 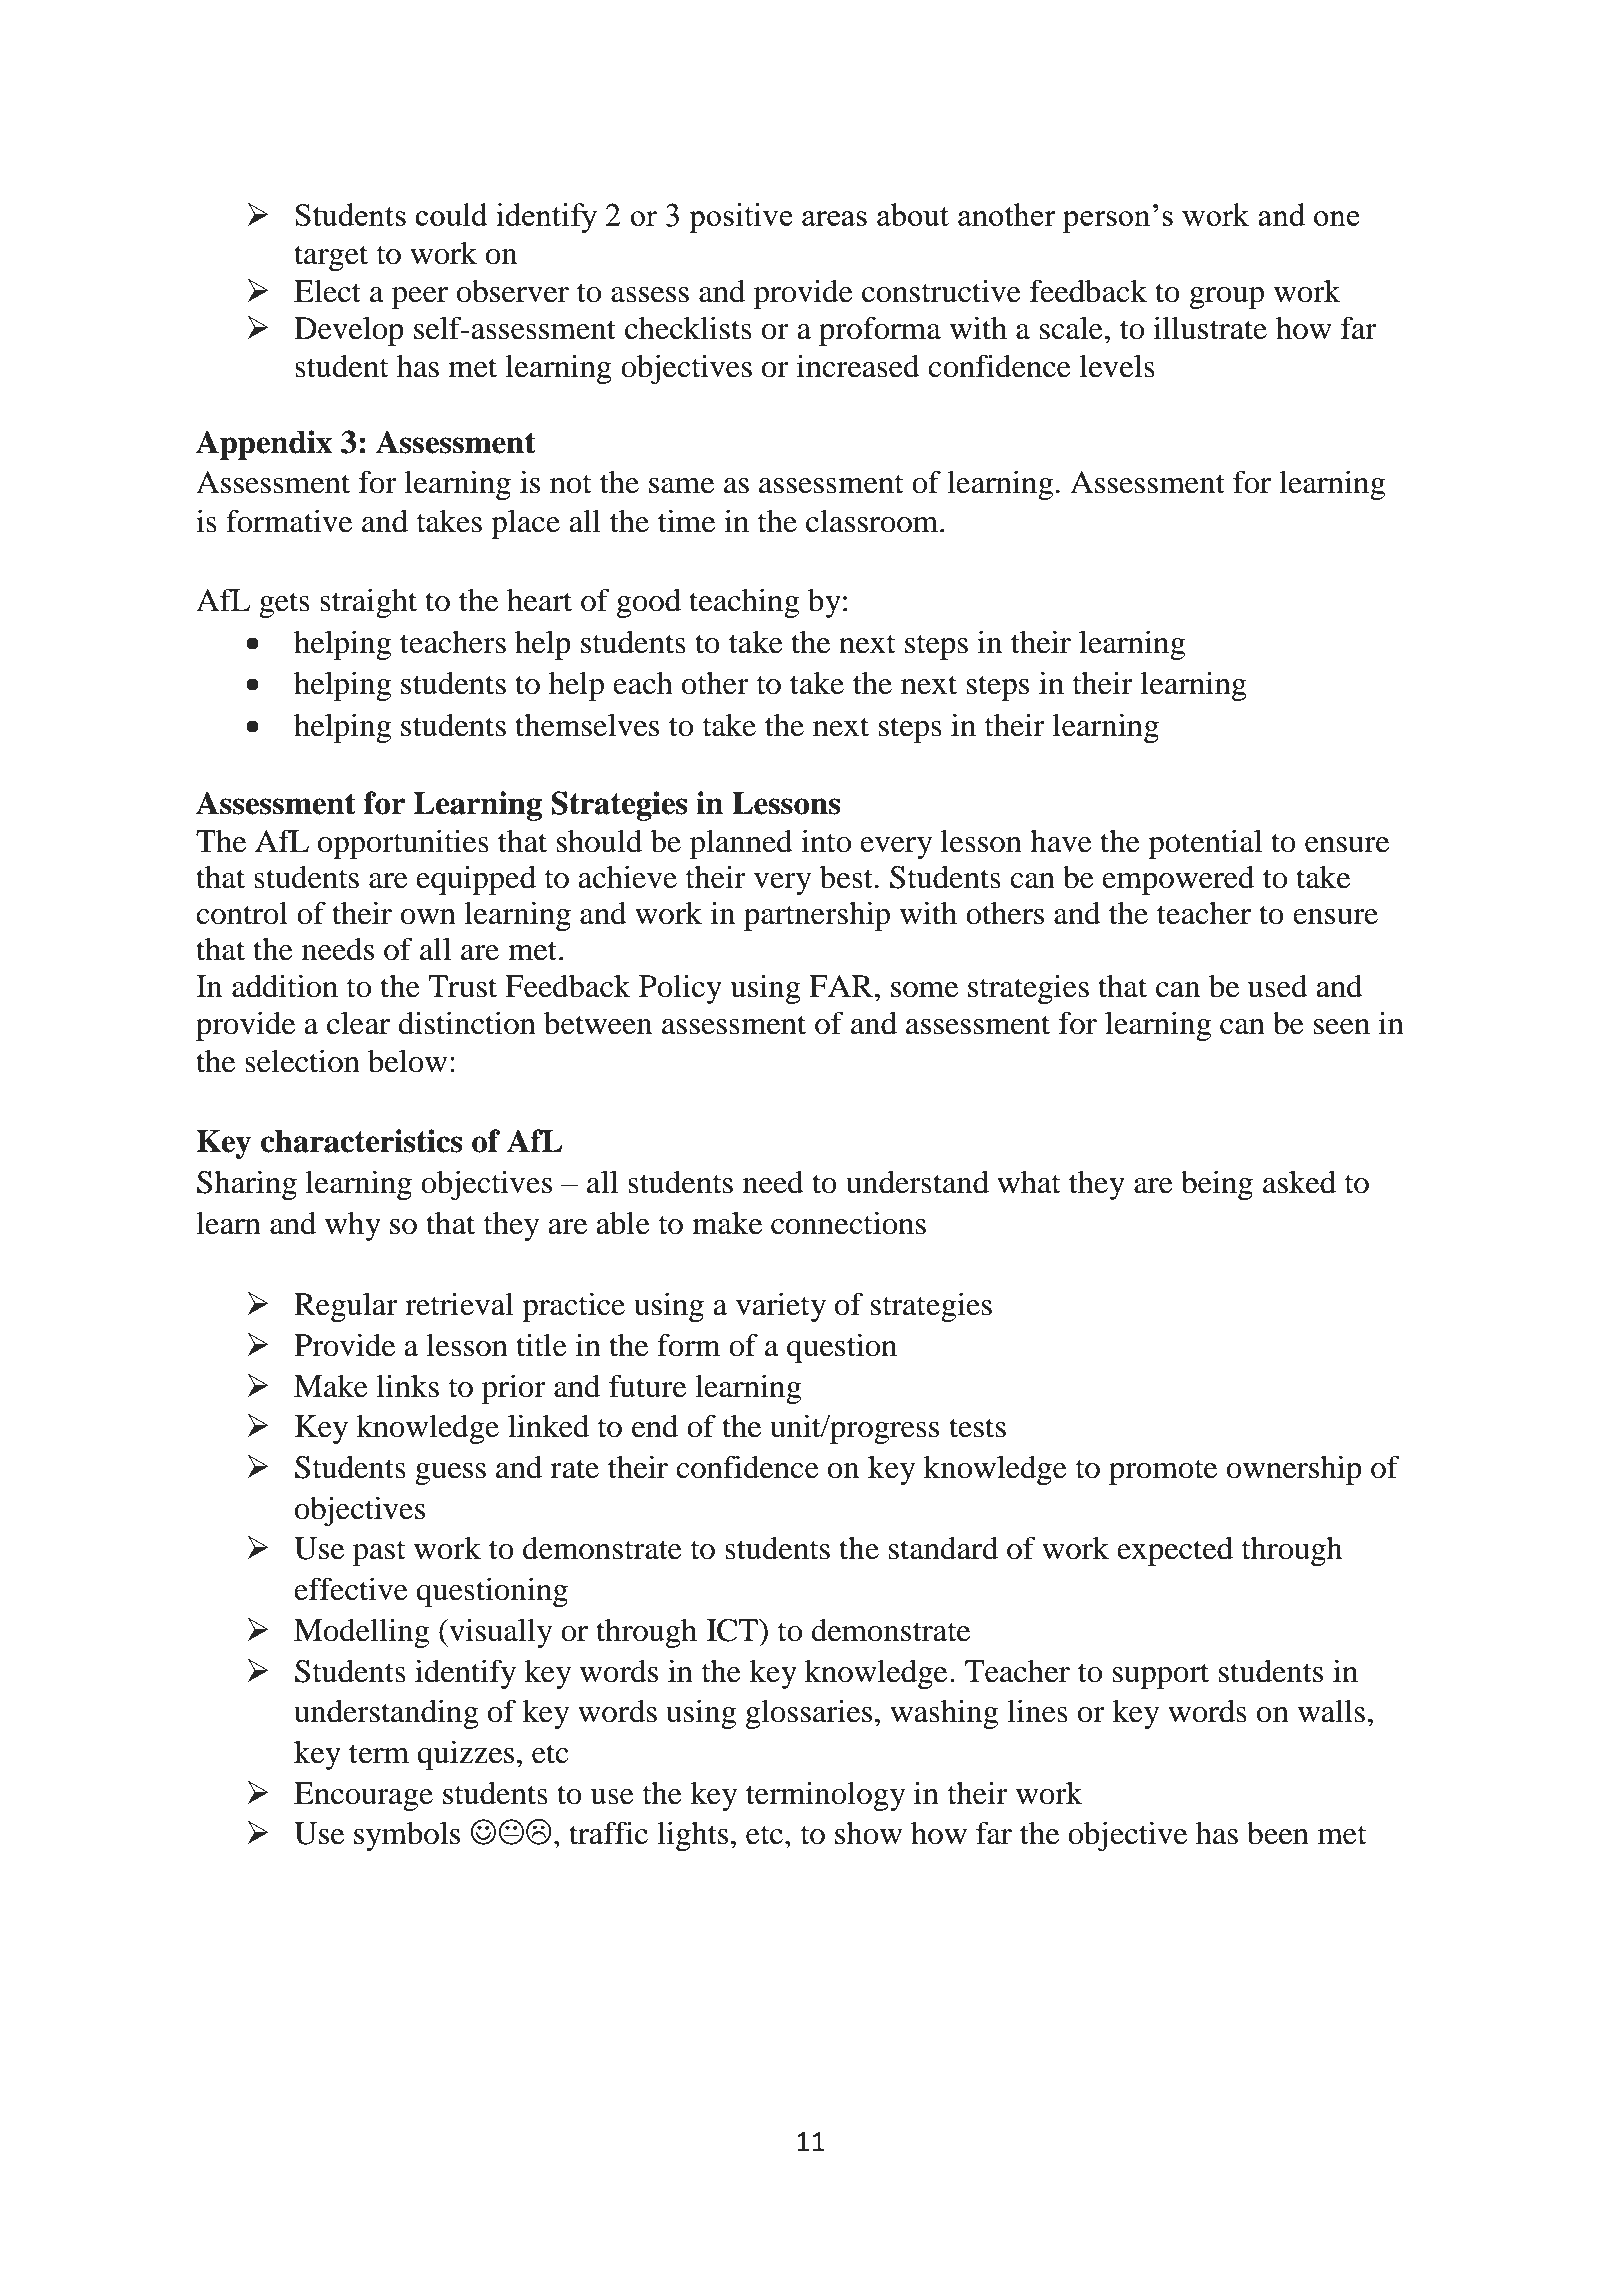 I want to click on Encourage, so click(x=363, y=1796).
